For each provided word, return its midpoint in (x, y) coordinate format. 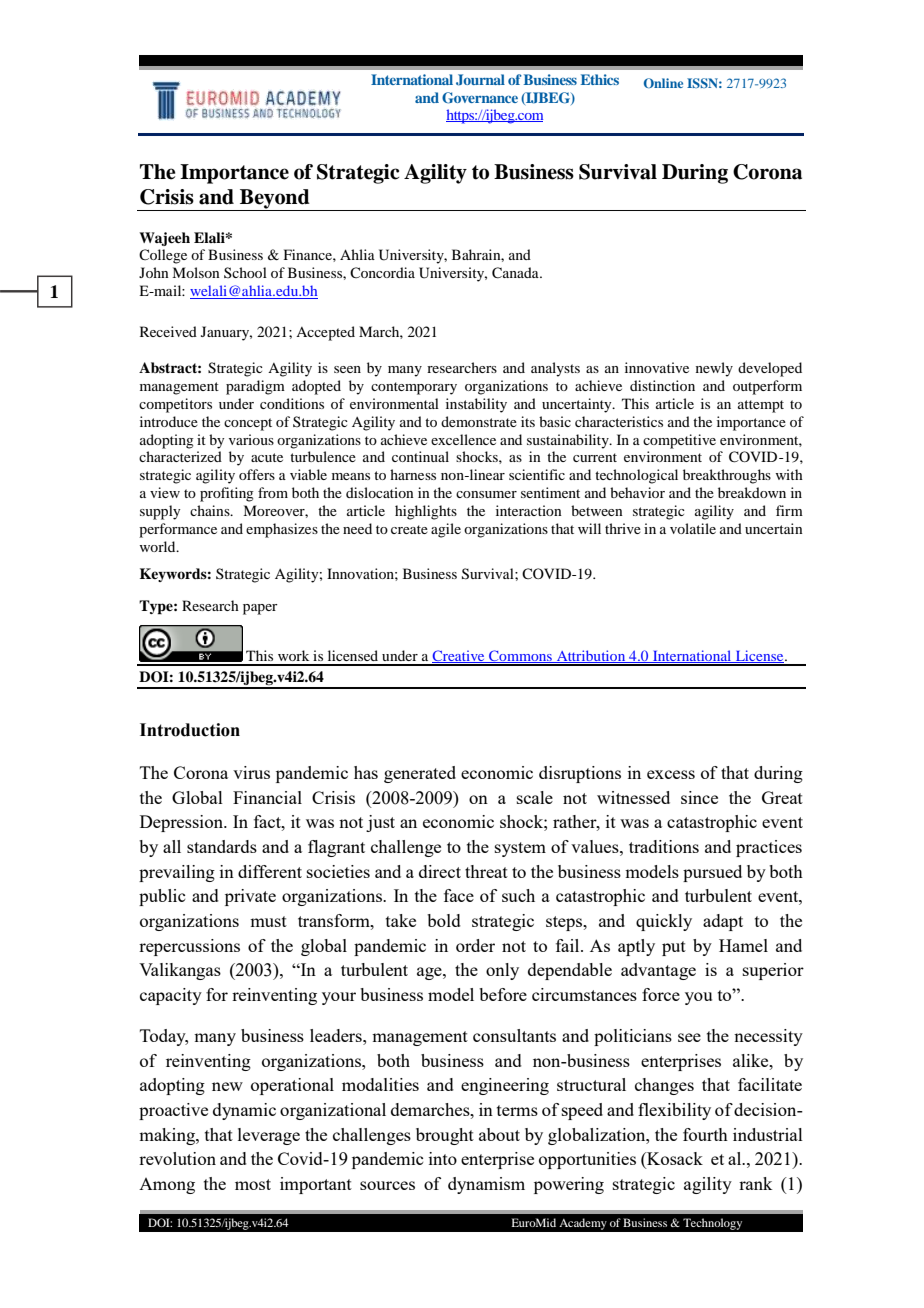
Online (663, 83)
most (253, 1184)
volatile (693, 528)
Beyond (275, 200)
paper (260, 609)
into (443, 1158)
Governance (480, 98)
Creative (459, 656)
